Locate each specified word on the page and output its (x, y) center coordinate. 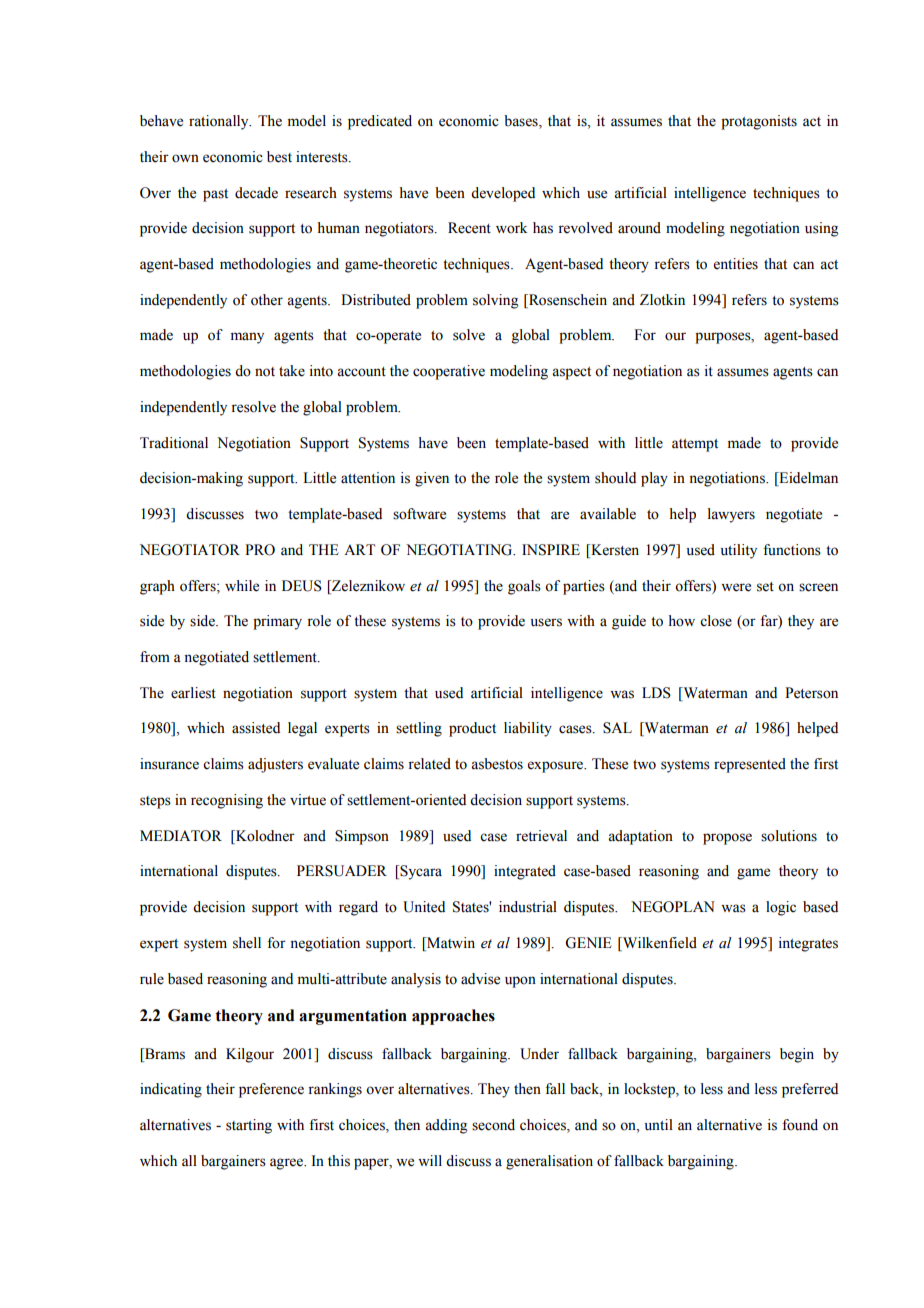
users (546, 622)
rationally (220, 122)
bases (522, 122)
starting (249, 1126)
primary (277, 622)
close (716, 621)
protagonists (759, 122)
